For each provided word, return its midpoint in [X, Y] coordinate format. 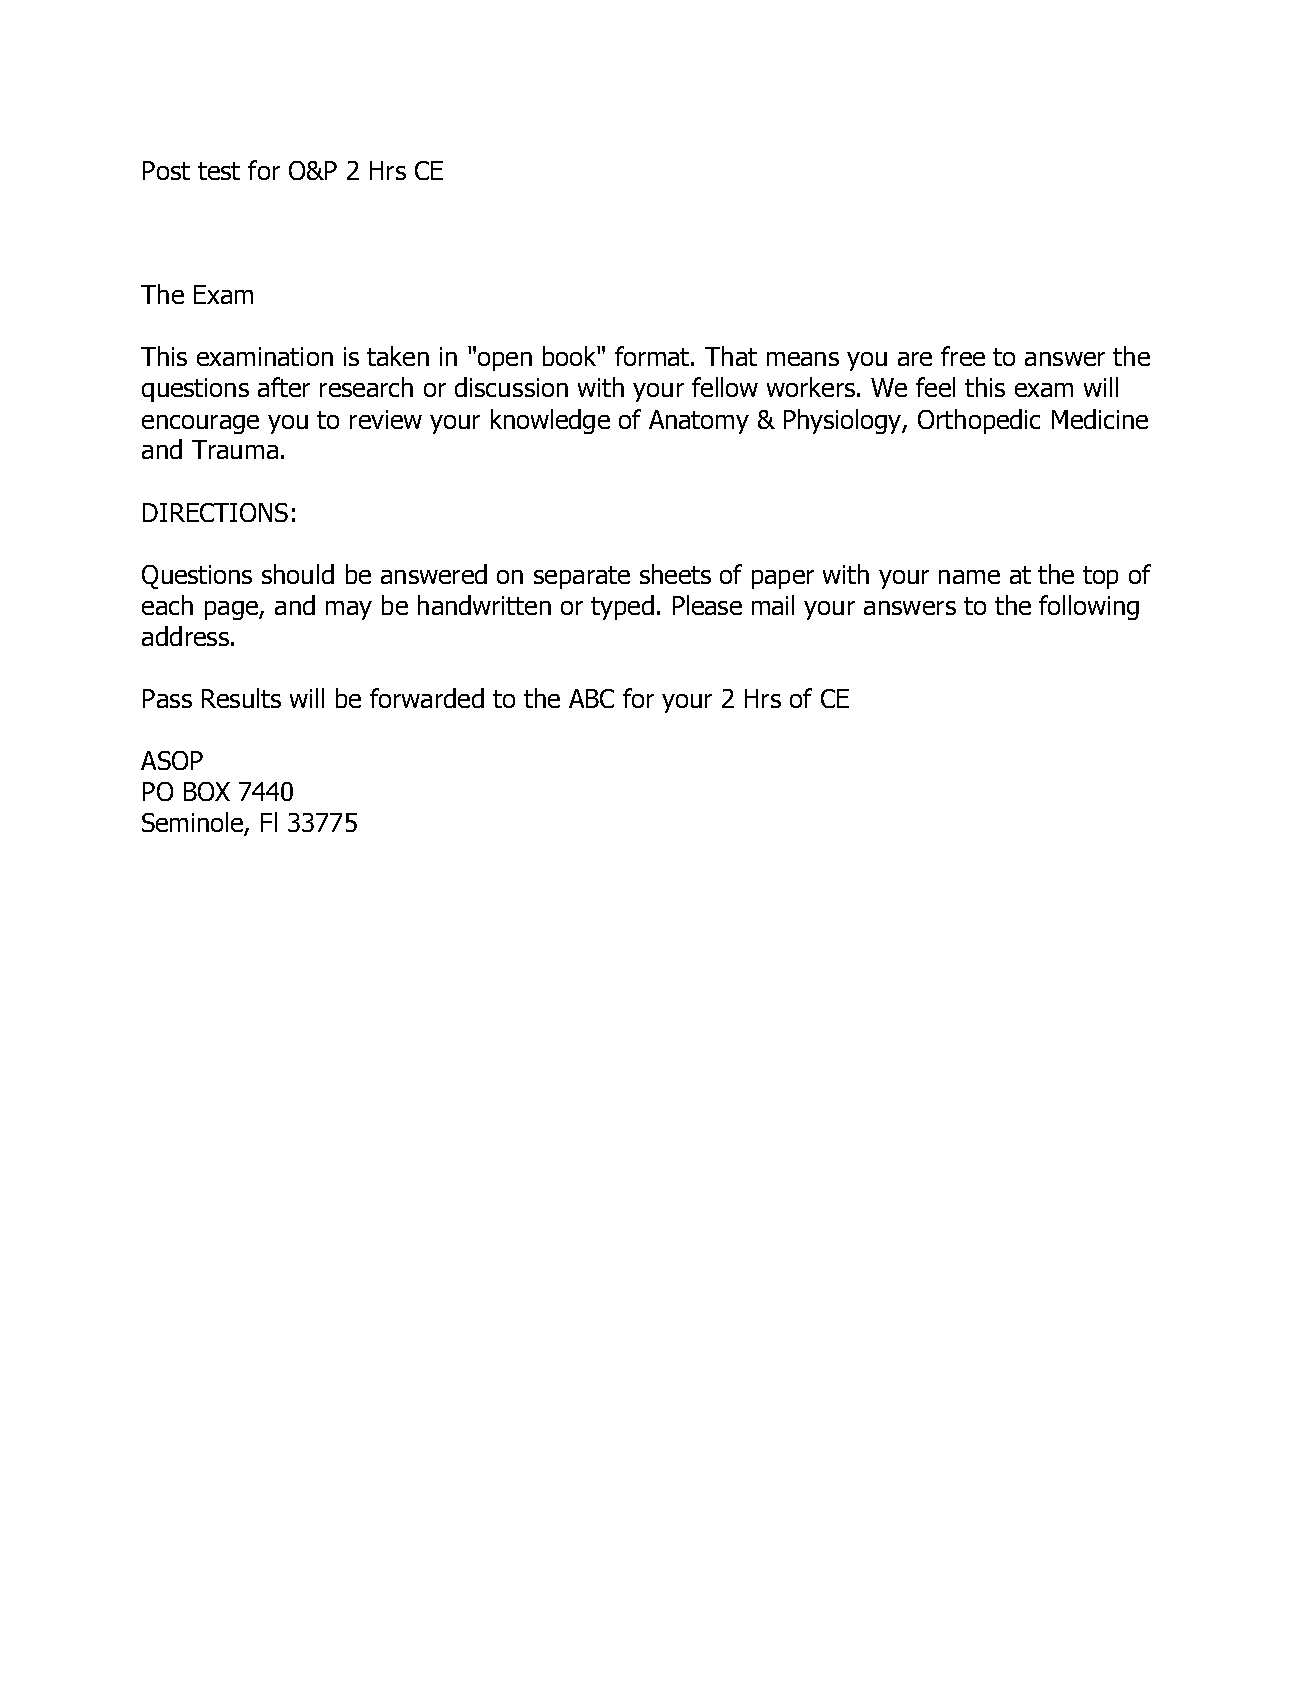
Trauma [235, 449]
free [963, 356]
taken [398, 356]
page [232, 610]
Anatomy [699, 422]
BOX [207, 791]
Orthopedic [979, 421]
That [731, 356]
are [915, 359]
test [219, 171]
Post [166, 170]
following [1089, 607]
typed [622, 607]
